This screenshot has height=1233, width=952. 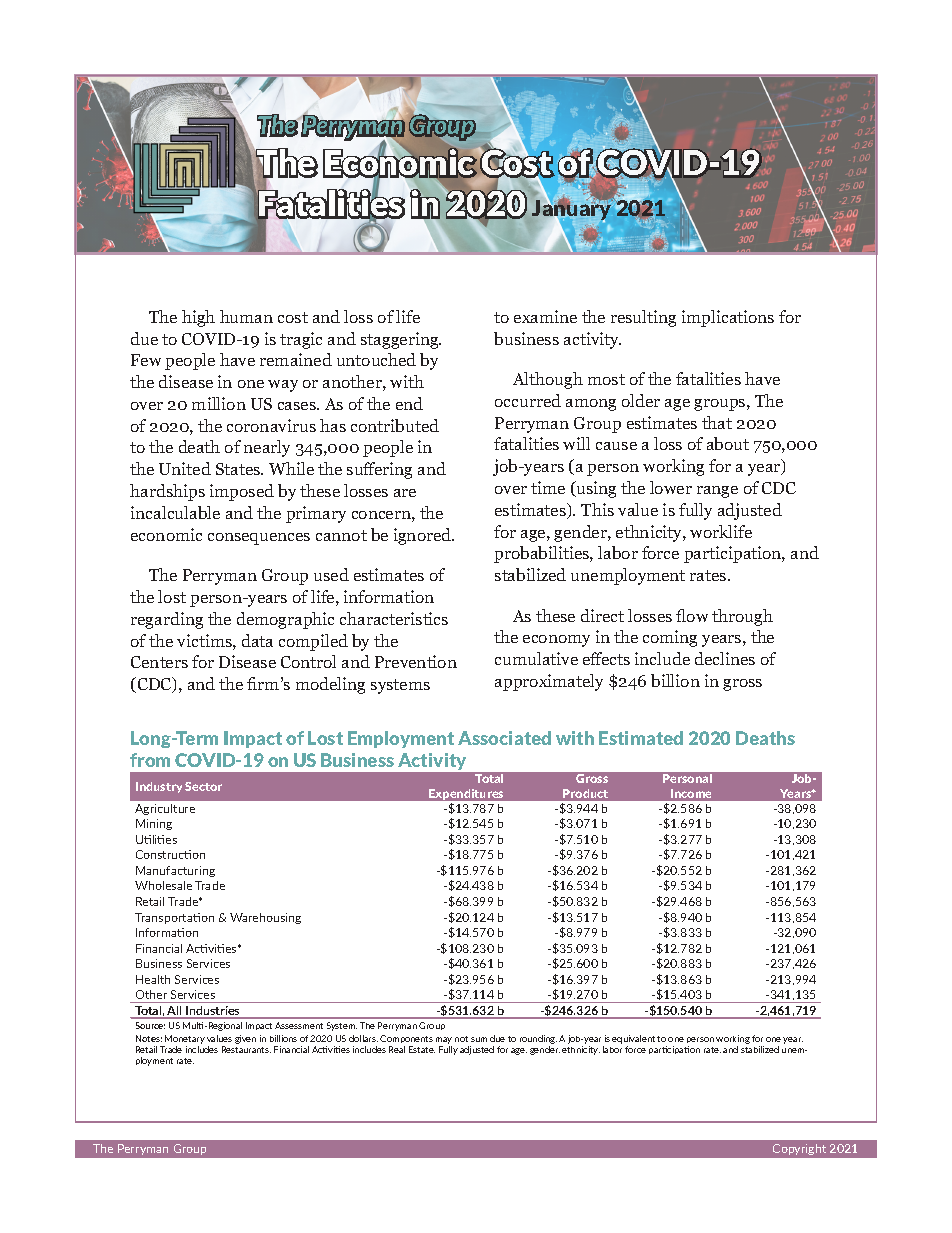 I want to click on coming, so click(x=670, y=638).
